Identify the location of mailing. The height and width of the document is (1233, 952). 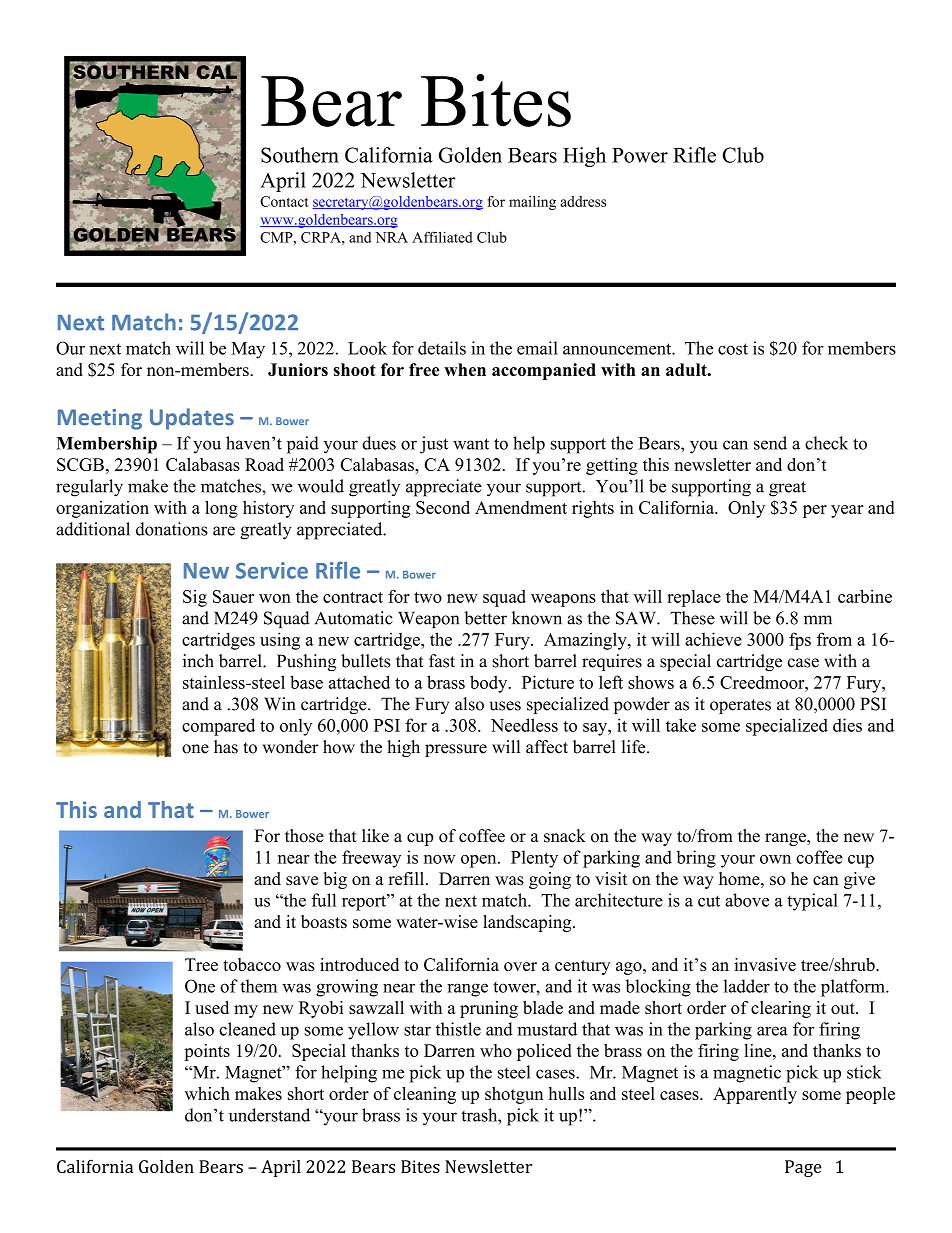
(532, 203).
